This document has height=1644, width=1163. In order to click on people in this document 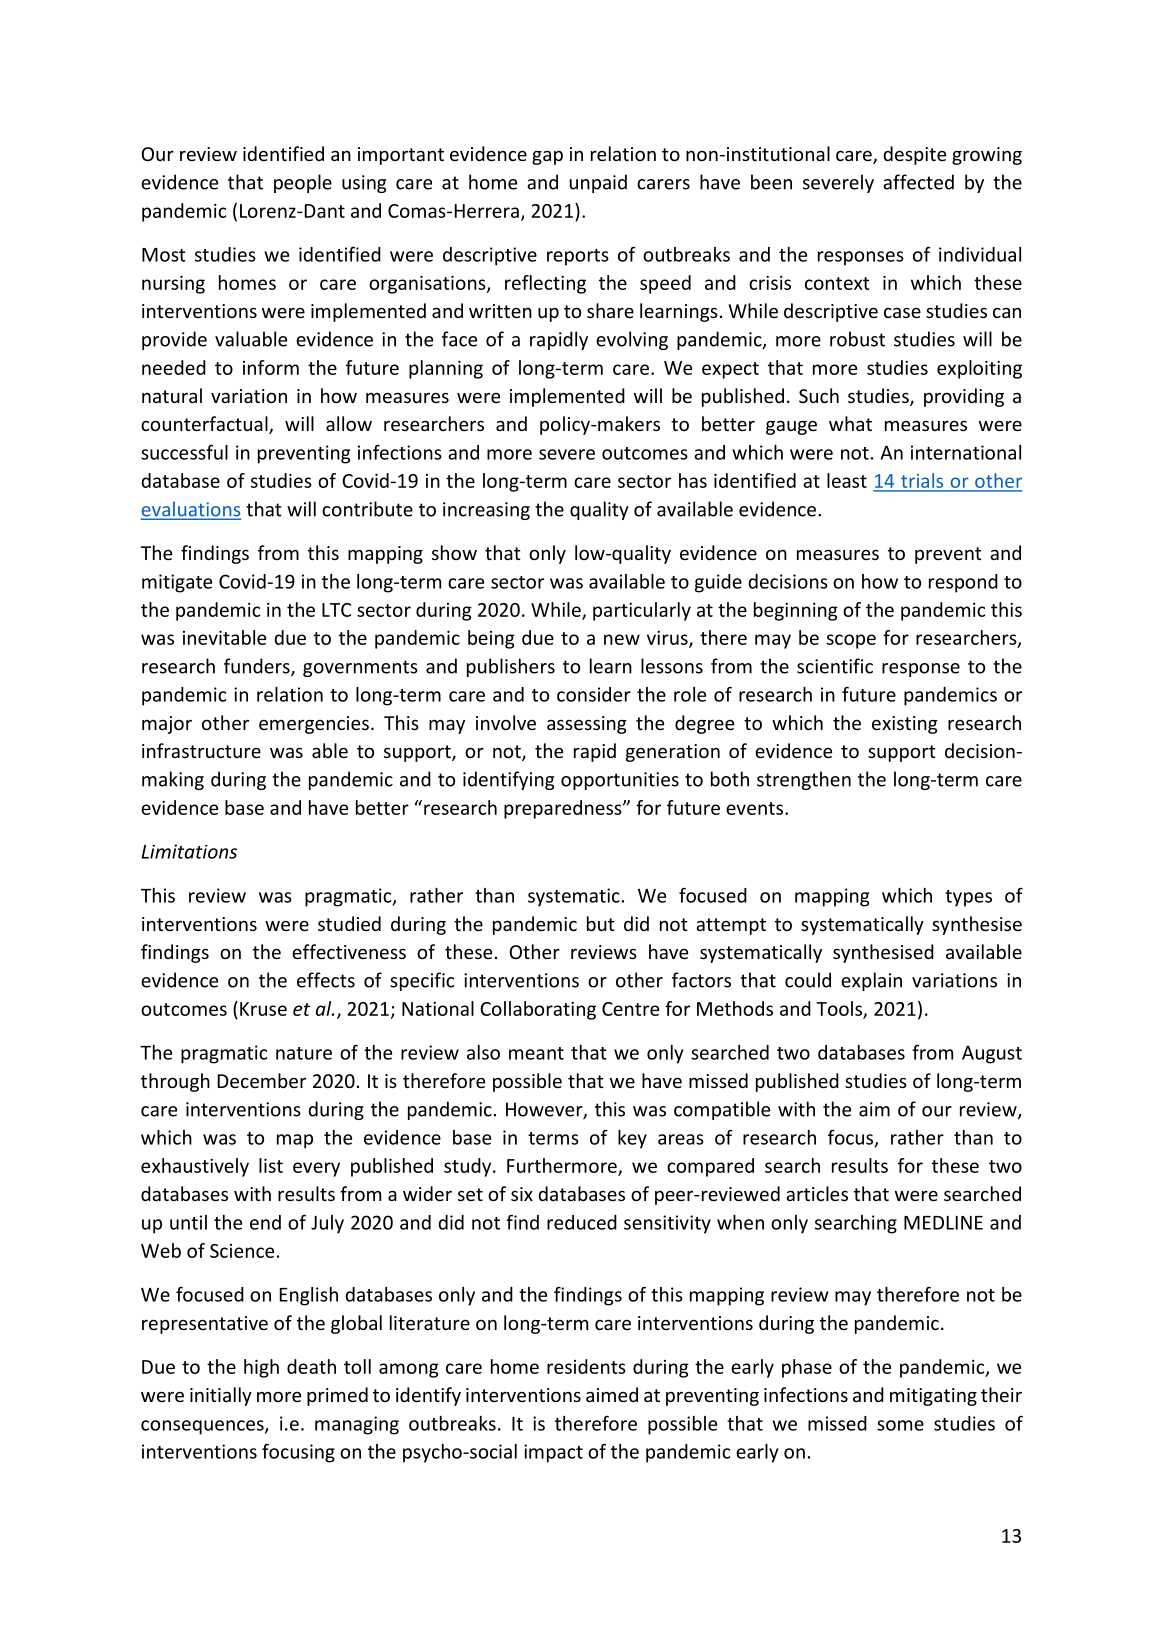, I will do `click(303, 183)`.
